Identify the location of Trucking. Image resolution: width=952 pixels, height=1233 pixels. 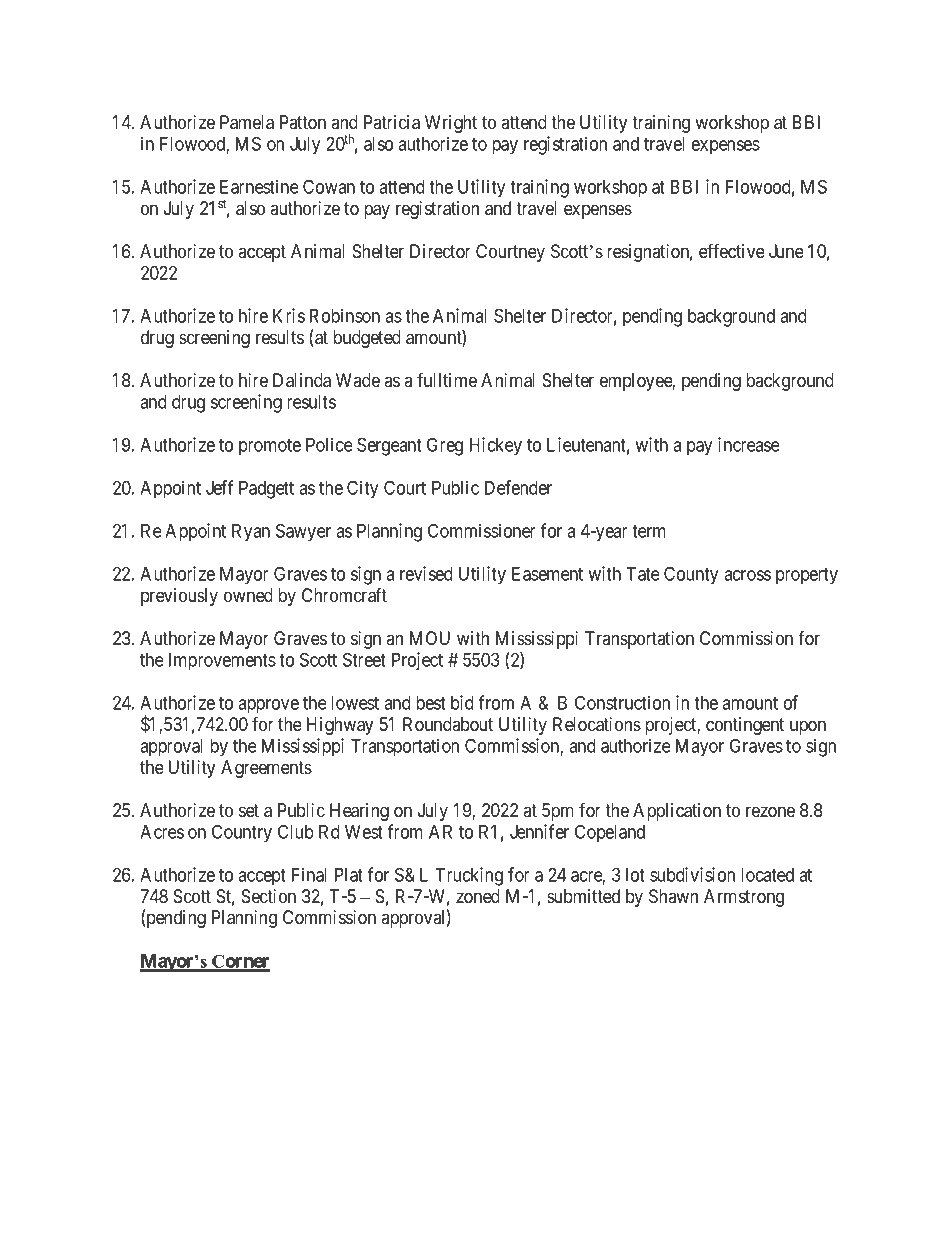
(469, 876).
